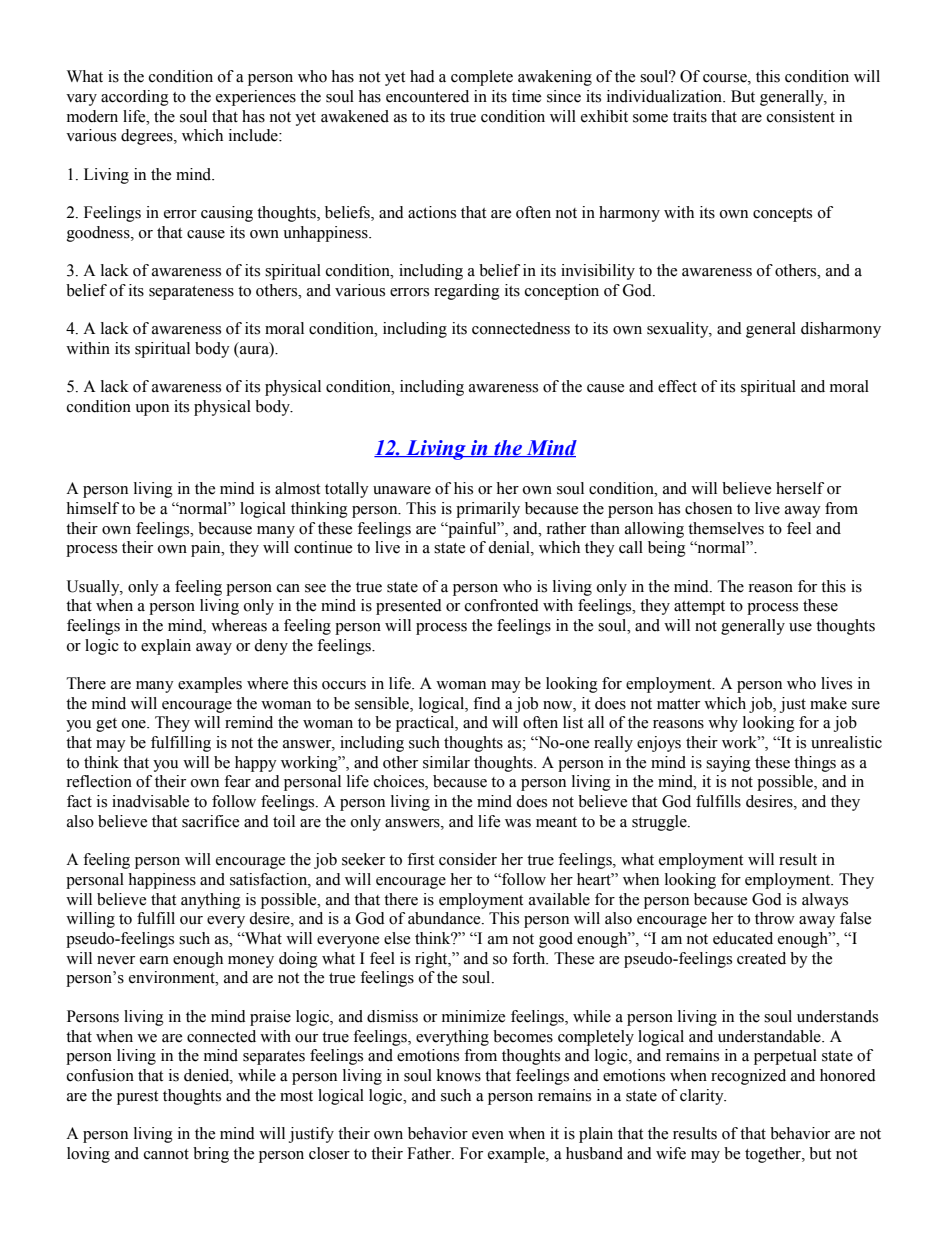 The image size is (952, 1233). Describe the element at coordinates (427, 96) in the page. I see `encountered` at that location.
